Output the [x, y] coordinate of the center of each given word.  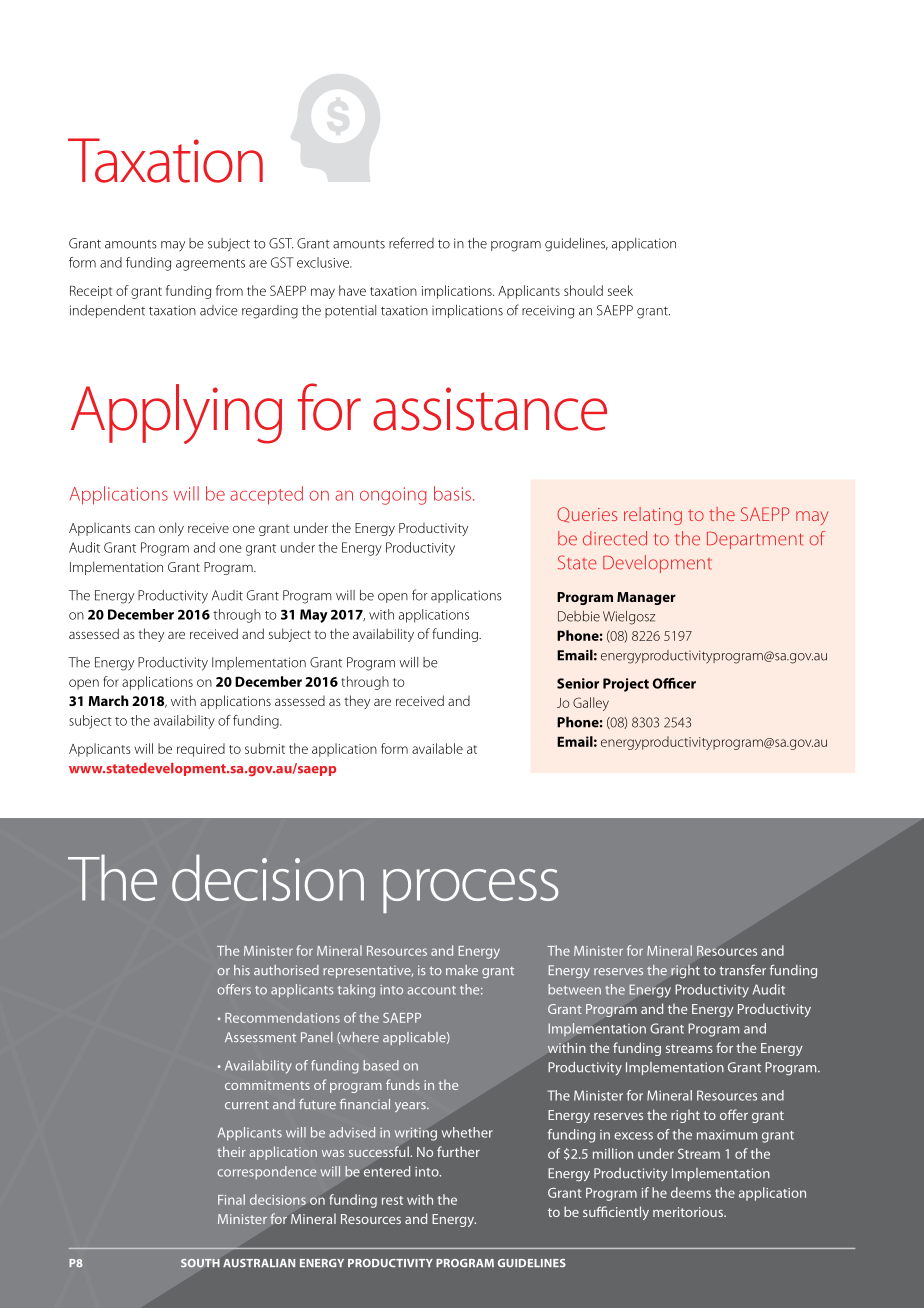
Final [231, 1199]
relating [653, 516]
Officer [674, 683]
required [201, 750]
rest [392, 1200]
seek [620, 290]
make [462, 970]
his [242, 970]
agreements [210, 265]
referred [411, 243]
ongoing [393, 496]
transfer [742, 970]
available [437, 748]
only [171, 529]
